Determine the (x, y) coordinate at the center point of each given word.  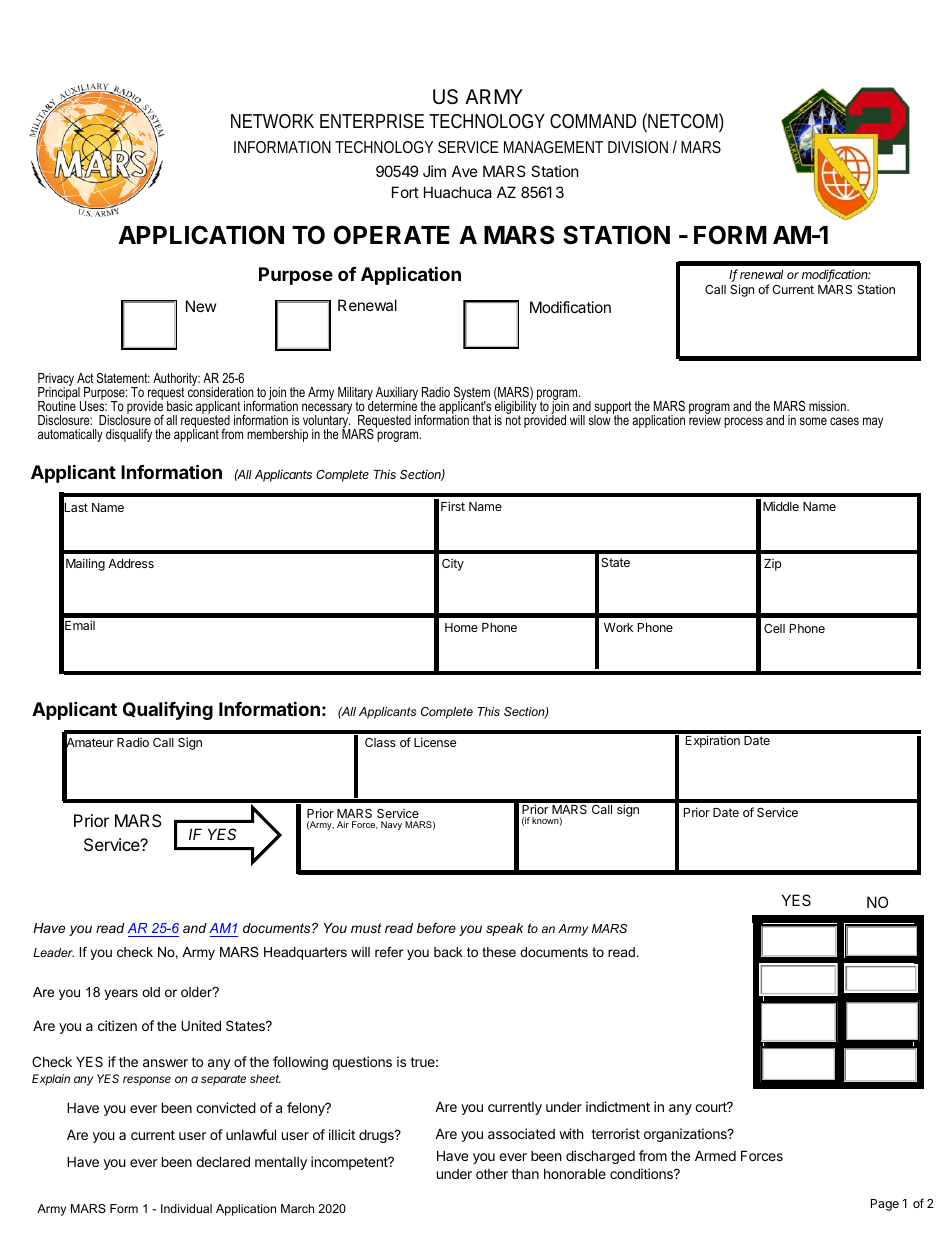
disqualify (129, 435)
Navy (391, 825)
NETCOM (685, 122)
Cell (774, 628)
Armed (715, 1155)
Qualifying (168, 710)
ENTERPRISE (372, 121)
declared (223, 1161)
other (492, 1174)
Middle (781, 506)
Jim (434, 171)
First (453, 506)
